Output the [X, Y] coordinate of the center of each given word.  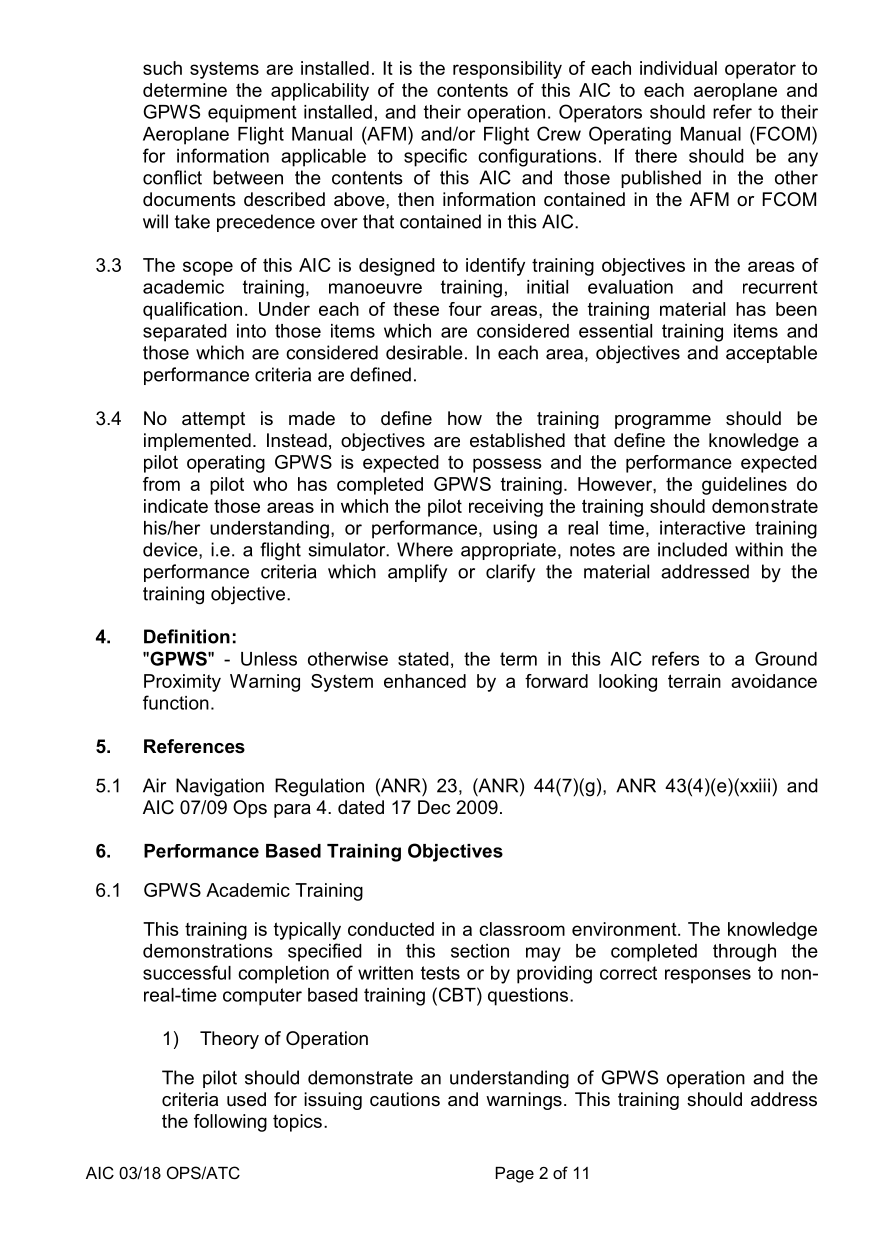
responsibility [507, 70]
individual [678, 68]
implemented [197, 442]
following [230, 1123]
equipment [252, 114]
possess [507, 465]
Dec [434, 807]
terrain [694, 681]
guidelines [744, 486]
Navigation [220, 787]
